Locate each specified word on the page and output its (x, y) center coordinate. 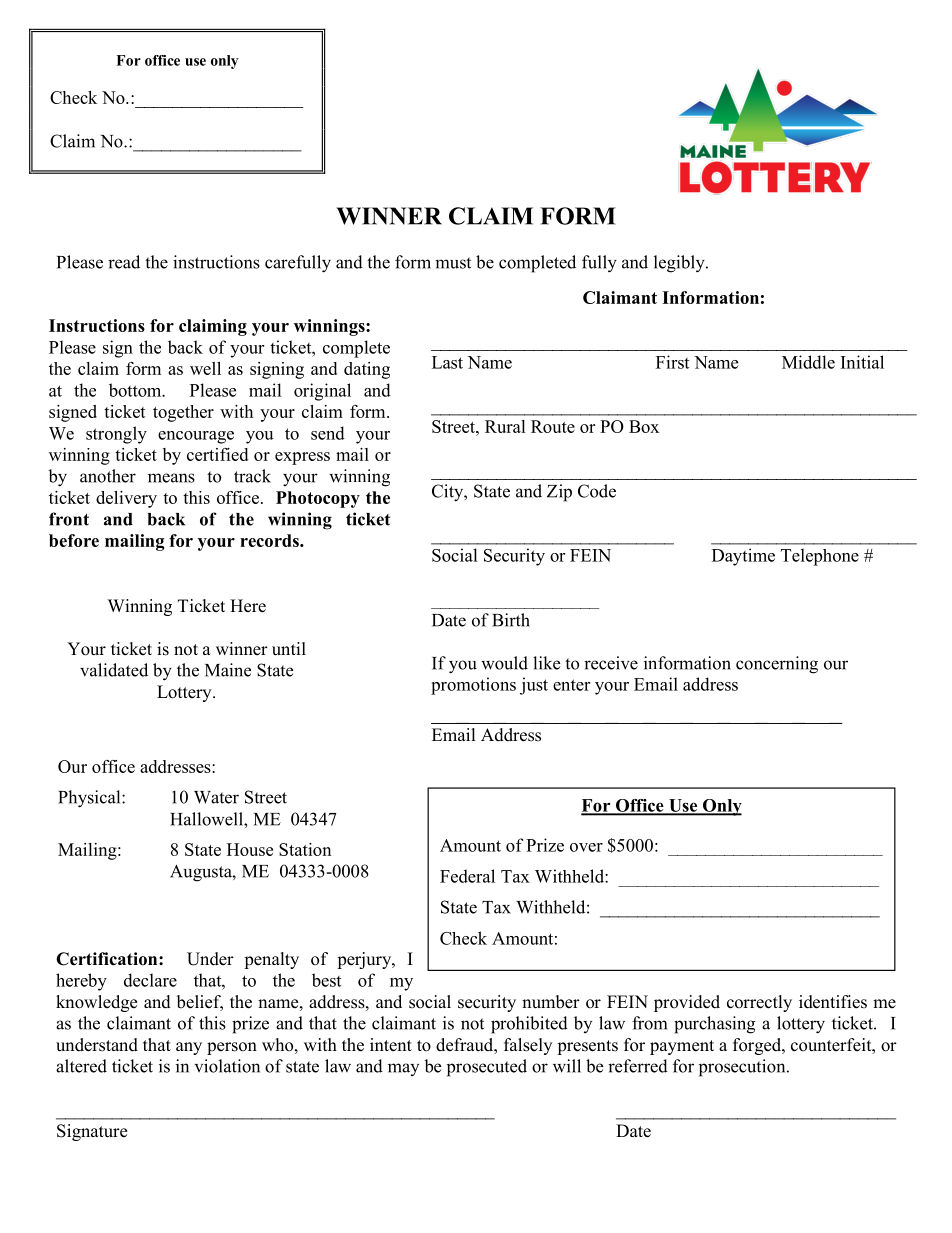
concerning (777, 665)
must (453, 263)
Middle (808, 362)
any (189, 1048)
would (504, 663)
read (124, 262)
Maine (228, 670)
